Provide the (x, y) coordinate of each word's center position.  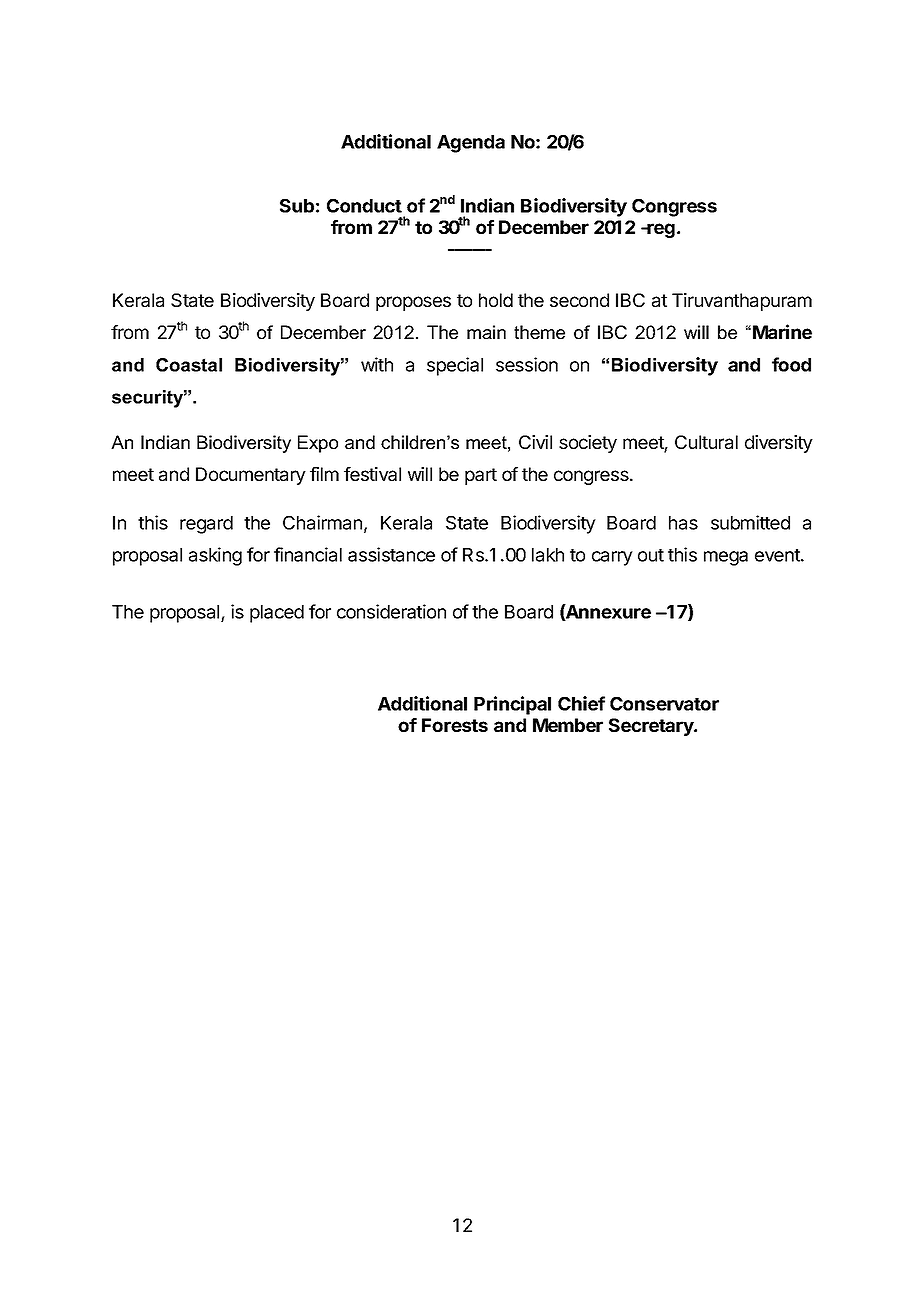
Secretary (652, 727)
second (579, 300)
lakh (548, 555)
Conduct (364, 206)
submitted (750, 522)
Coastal (189, 365)
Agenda (471, 144)
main (486, 332)
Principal (512, 705)
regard (206, 525)
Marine (782, 331)
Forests (455, 725)
